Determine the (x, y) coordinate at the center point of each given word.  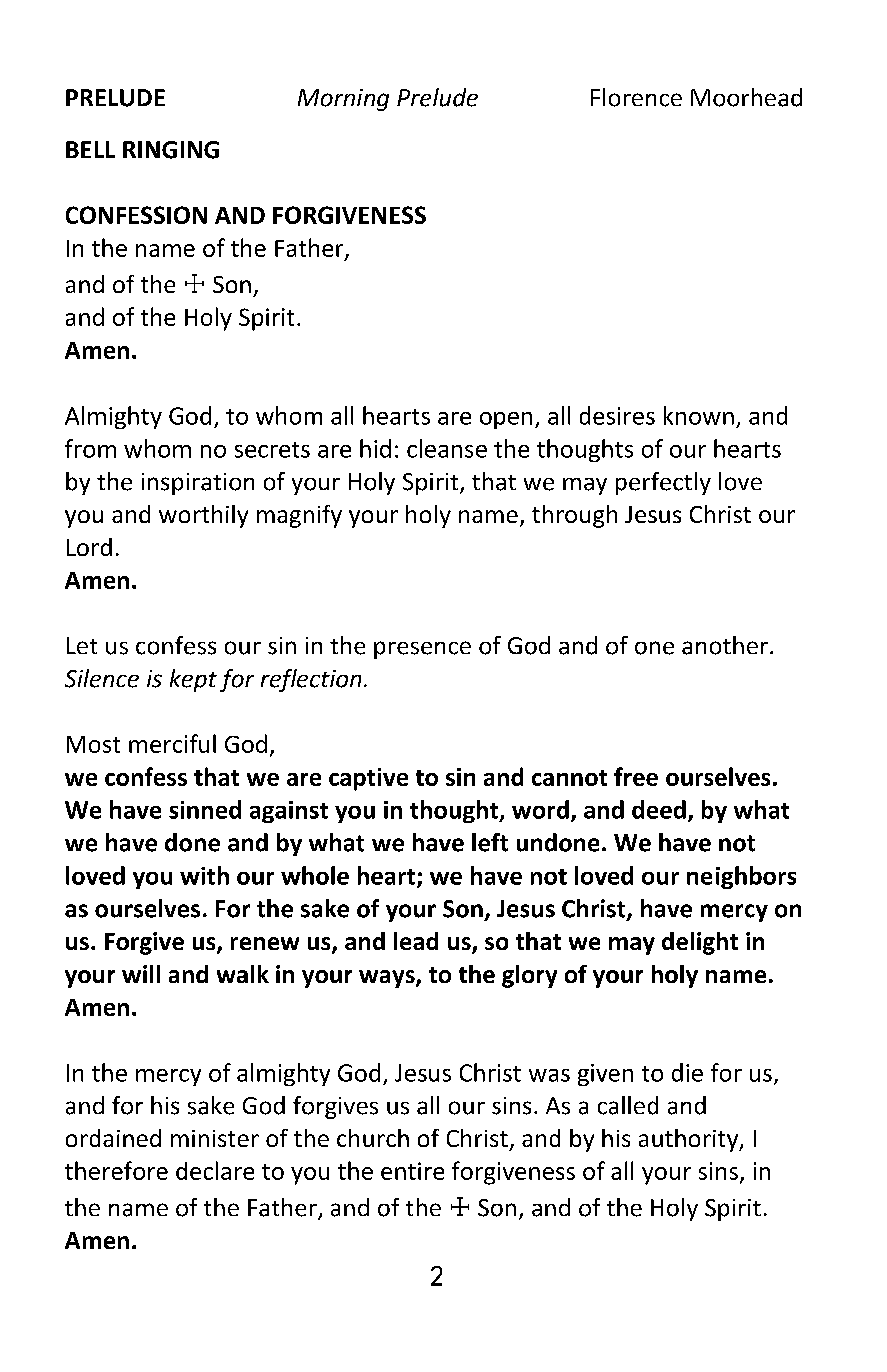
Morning (343, 100)
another (725, 645)
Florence (636, 97)
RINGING (171, 150)
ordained (113, 1138)
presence (422, 650)
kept (193, 680)
